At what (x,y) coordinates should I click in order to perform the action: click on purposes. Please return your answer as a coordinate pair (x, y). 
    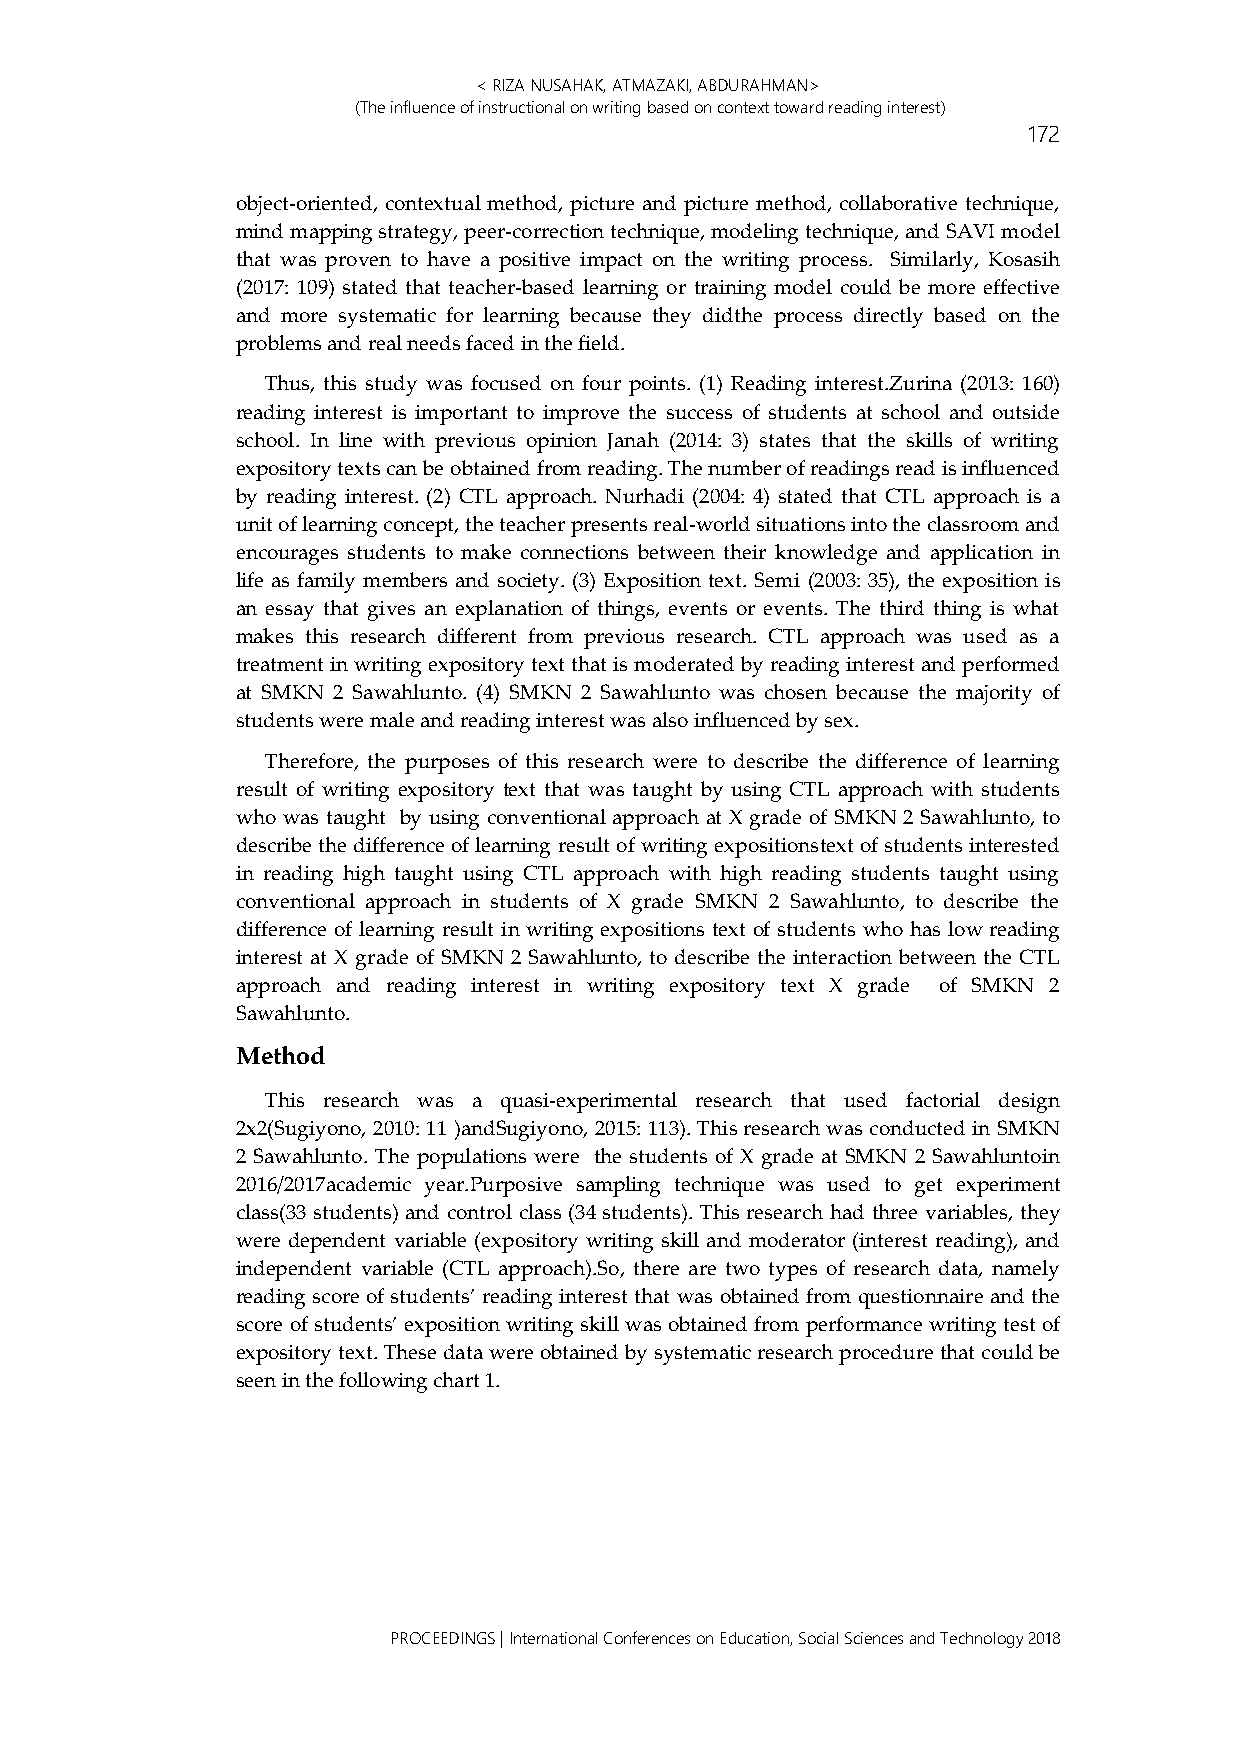
    Looking at the image, I should click on (447, 766).
